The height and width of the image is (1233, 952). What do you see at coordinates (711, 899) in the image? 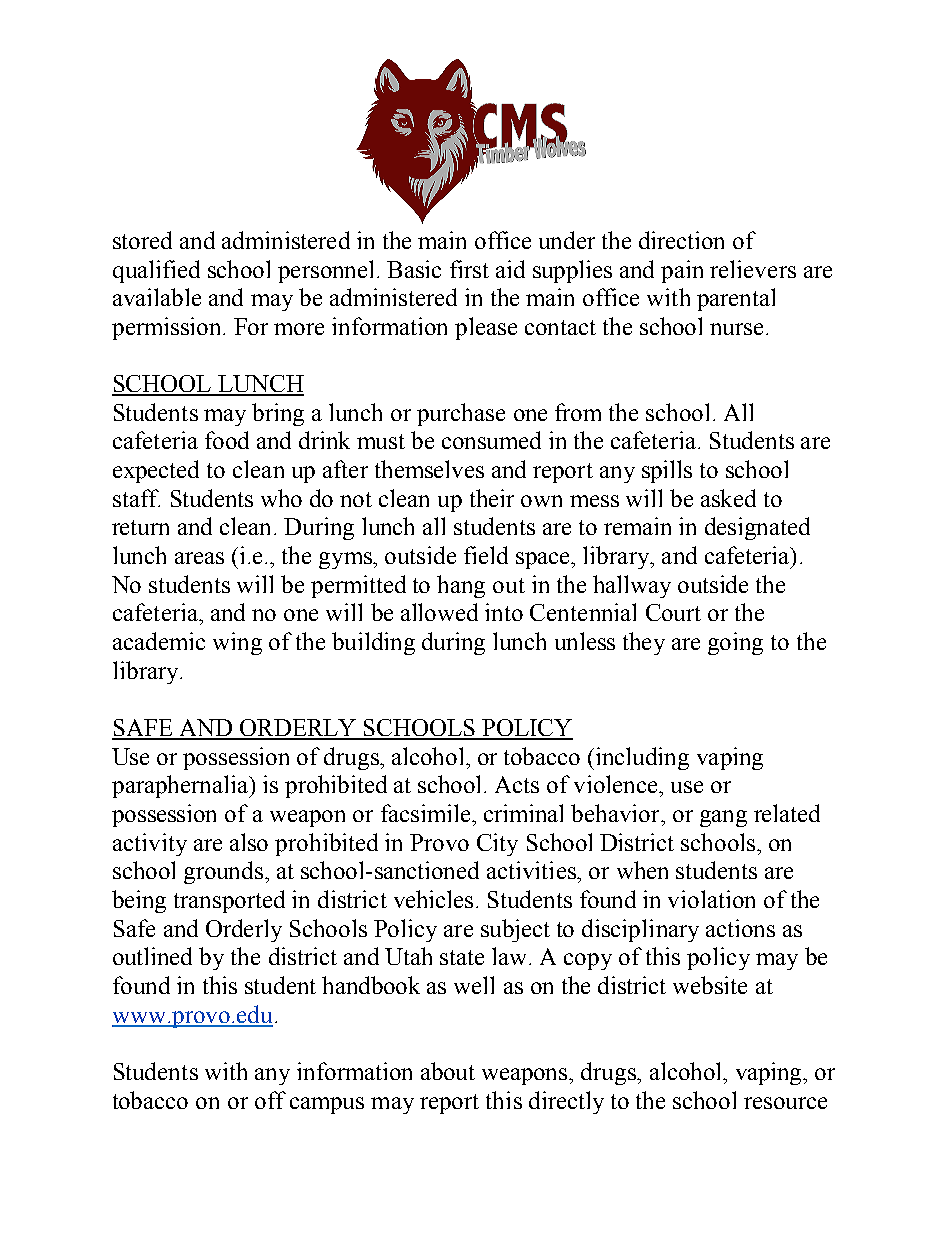
I see `violation` at bounding box center [711, 899].
